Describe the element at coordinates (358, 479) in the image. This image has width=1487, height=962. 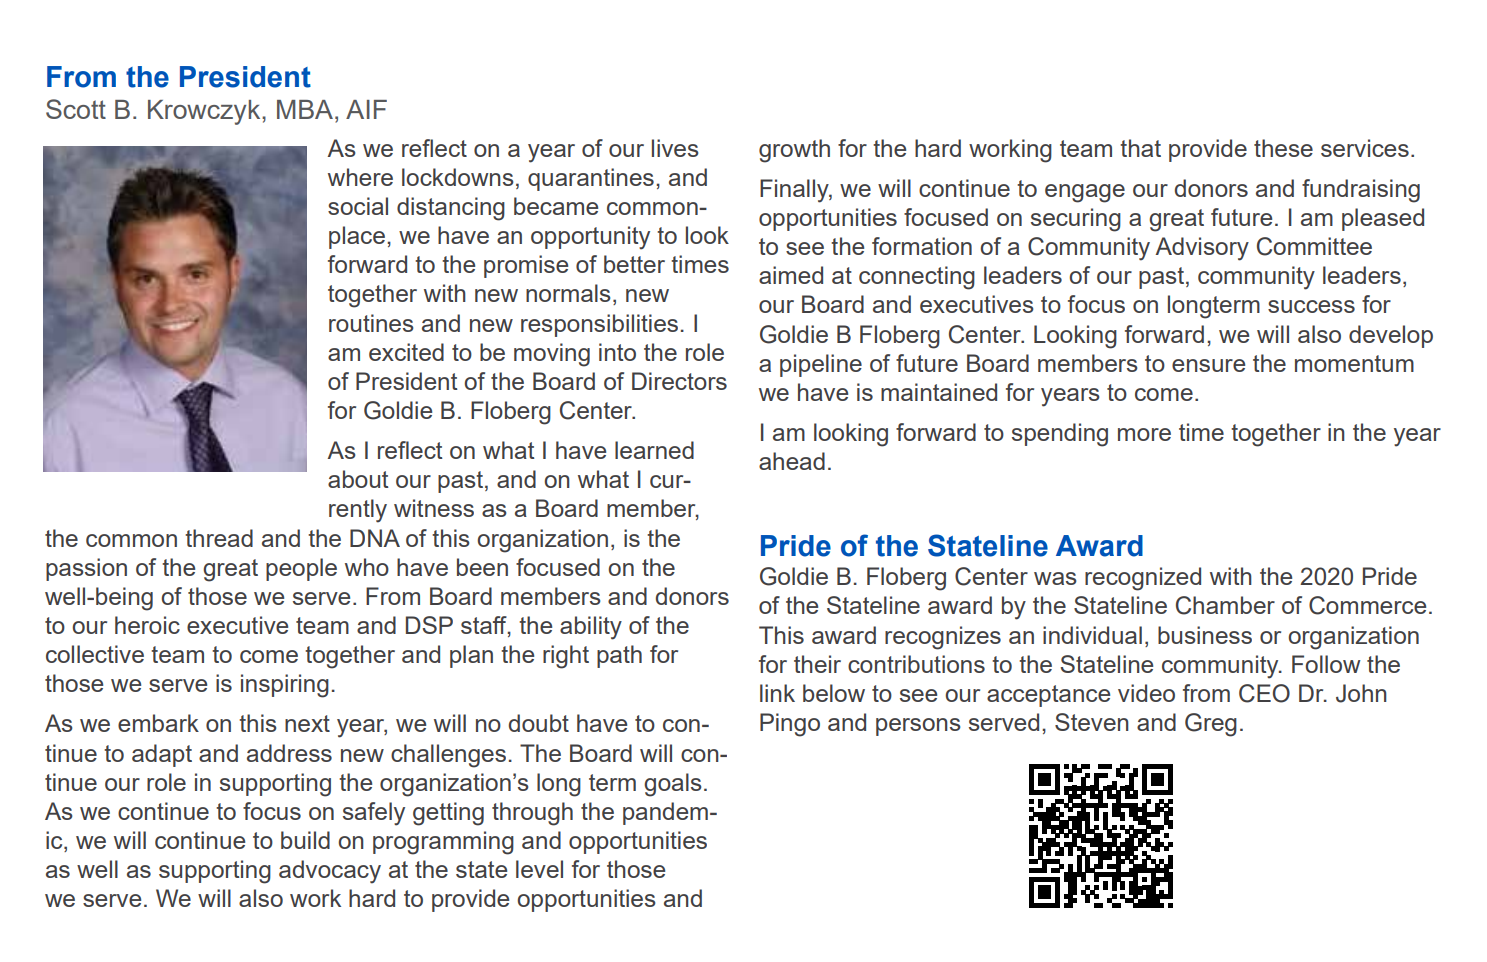
I see `about` at that location.
